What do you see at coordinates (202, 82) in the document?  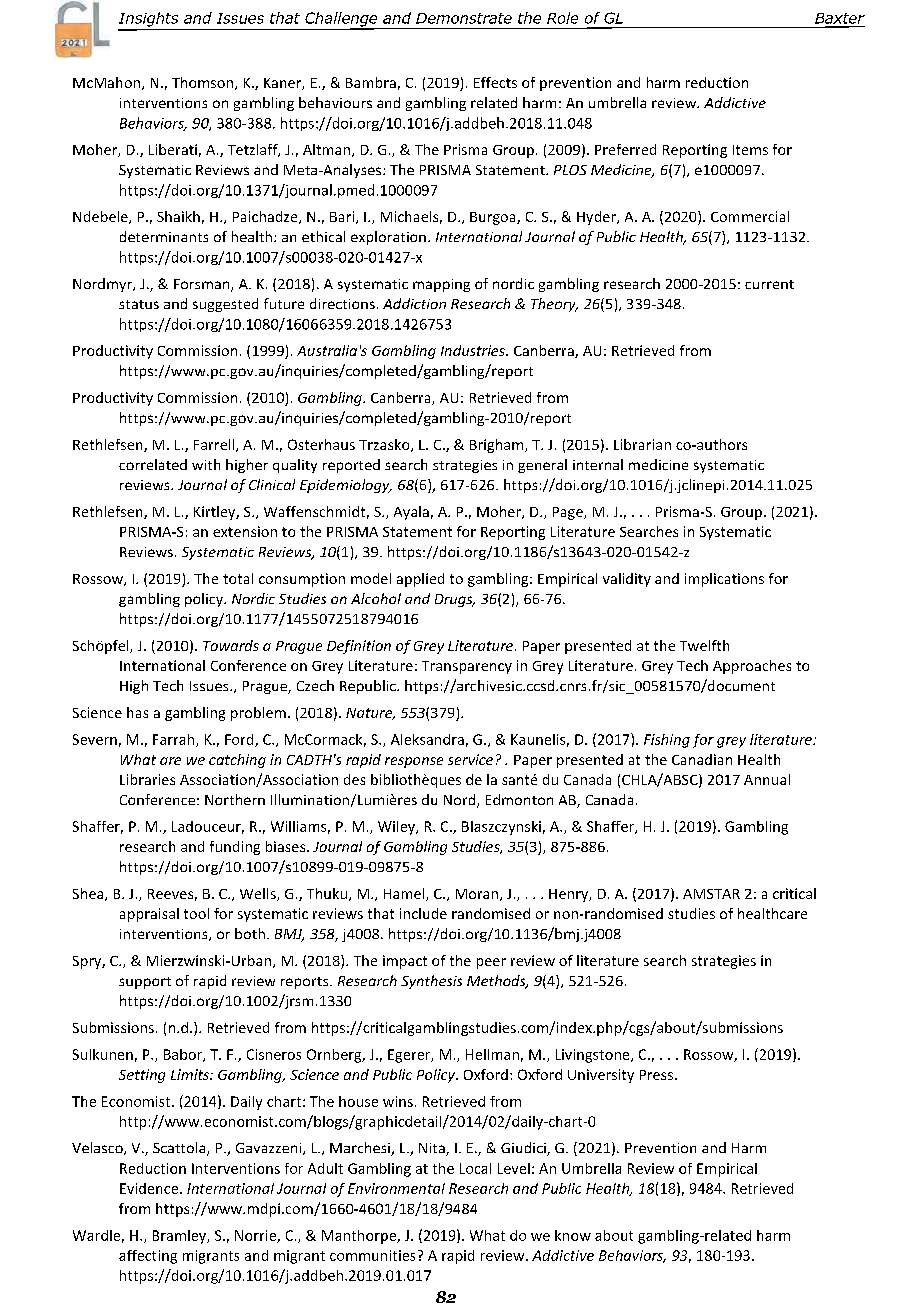 I see `Thomson` at bounding box center [202, 82].
